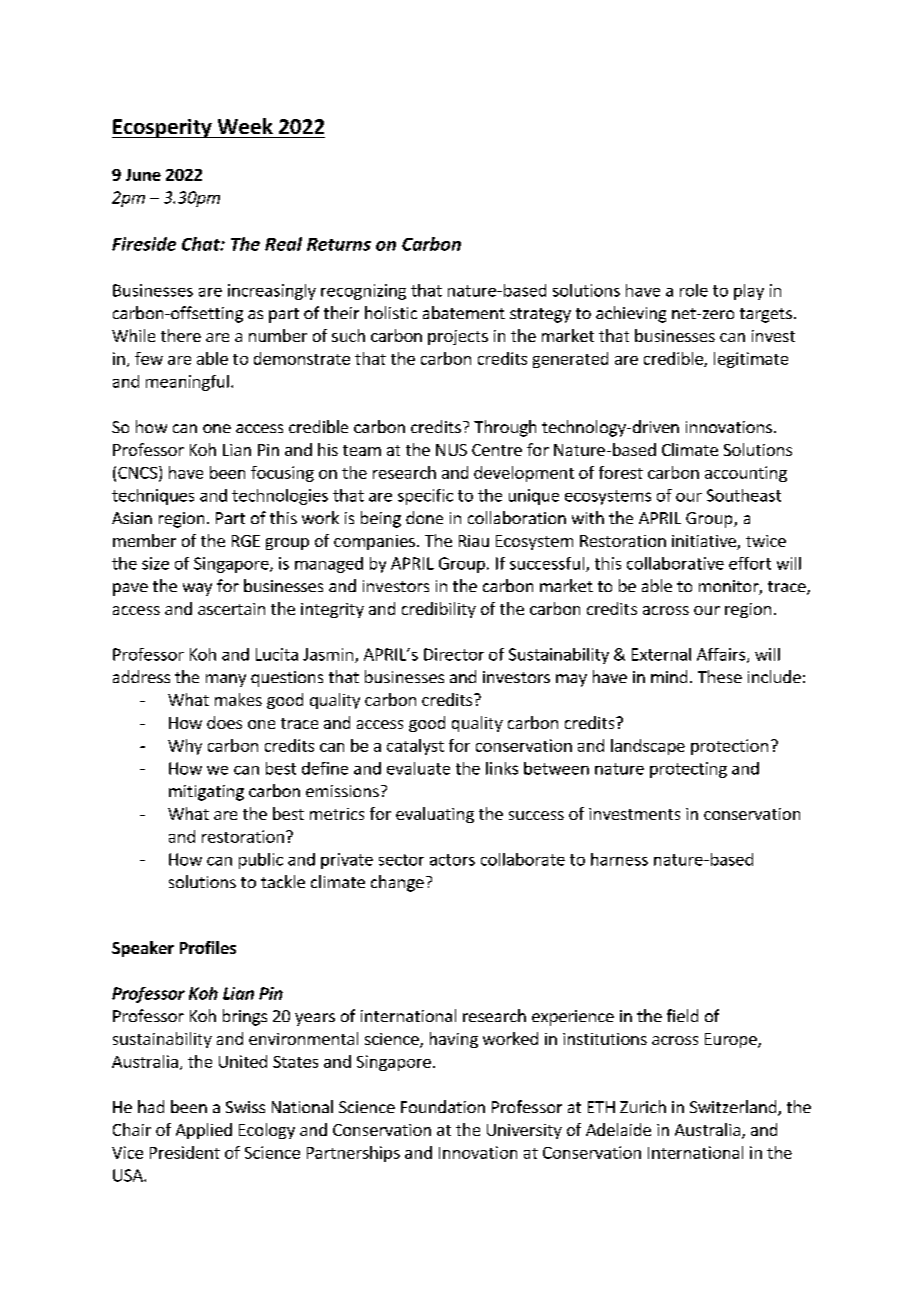 This screenshot has width=924, height=1308. I want to click on Applied, so click(204, 1131).
